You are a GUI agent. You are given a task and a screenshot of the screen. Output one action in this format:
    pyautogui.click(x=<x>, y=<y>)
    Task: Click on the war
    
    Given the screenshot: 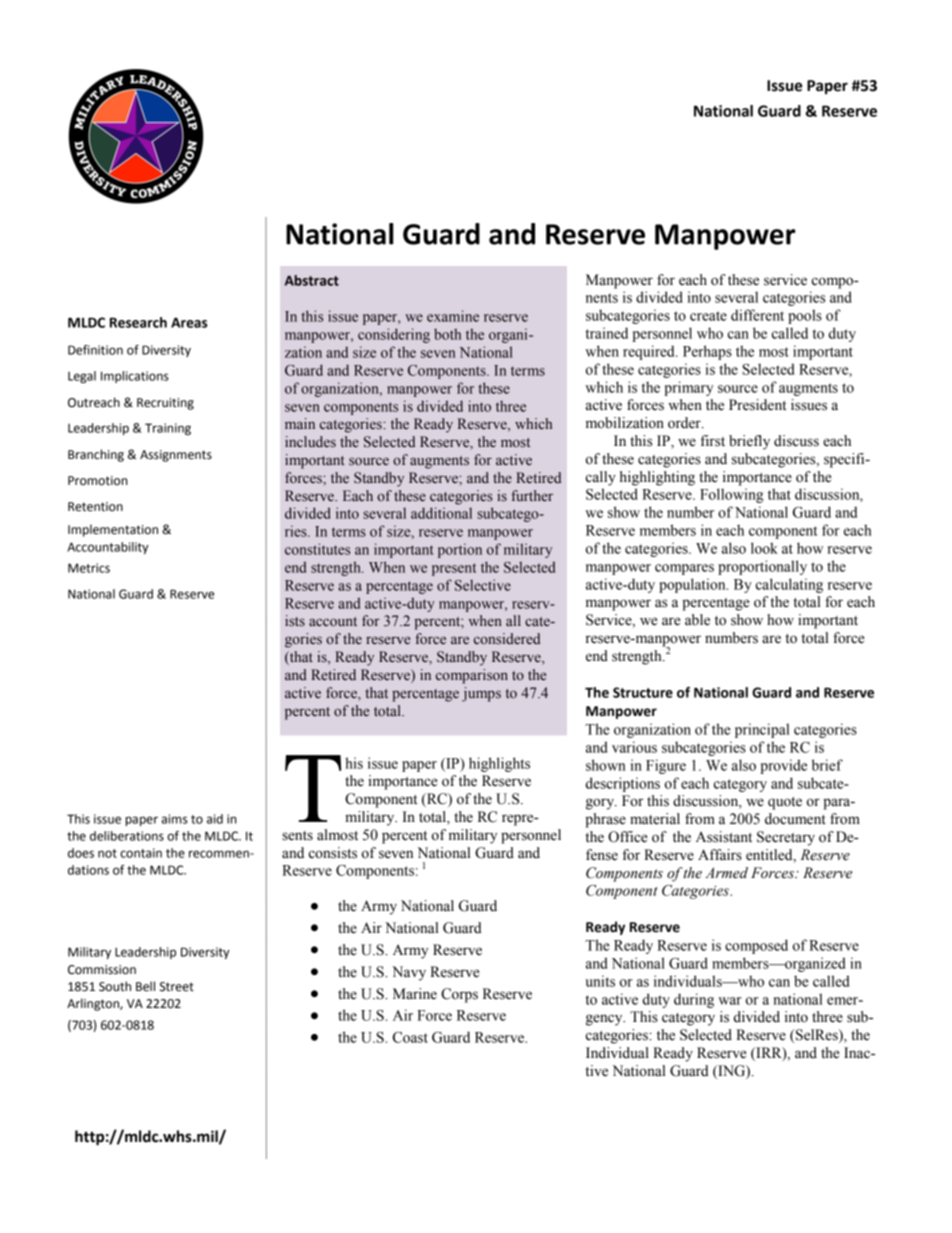 What is the action you would take?
    pyautogui.click(x=730, y=1001)
